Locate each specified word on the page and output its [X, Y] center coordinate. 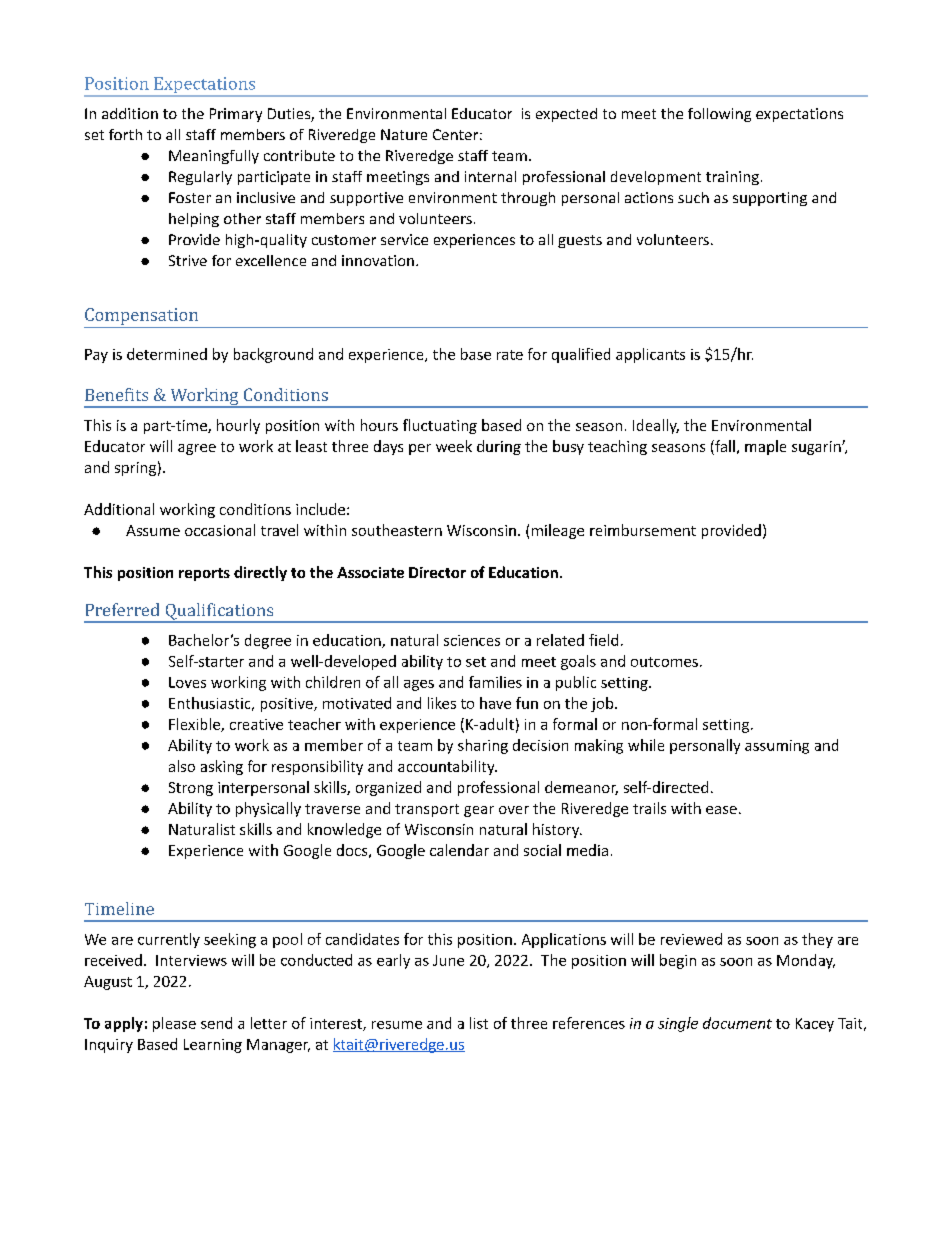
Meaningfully [214, 157]
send [216, 1023]
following [719, 115]
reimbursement [643, 530]
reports [204, 574]
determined [167, 354]
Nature [404, 134]
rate [510, 355]
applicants [650, 355]
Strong [191, 789]
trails [649, 808]
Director [437, 572]
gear [479, 811]
